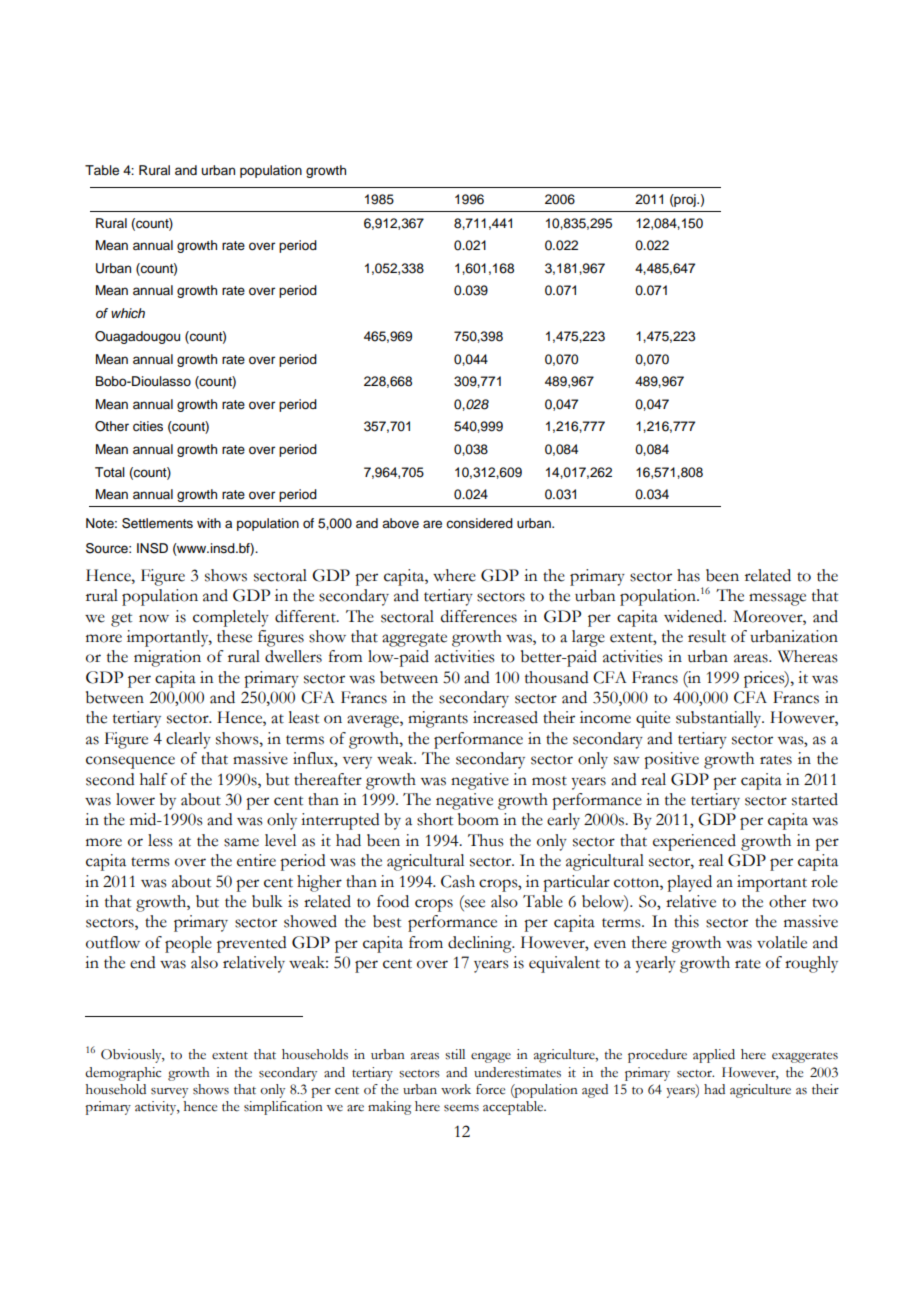 The width and height of the page is (924, 1308). What do you see at coordinates (479, 616) in the page?
I see `differences` at bounding box center [479, 616].
